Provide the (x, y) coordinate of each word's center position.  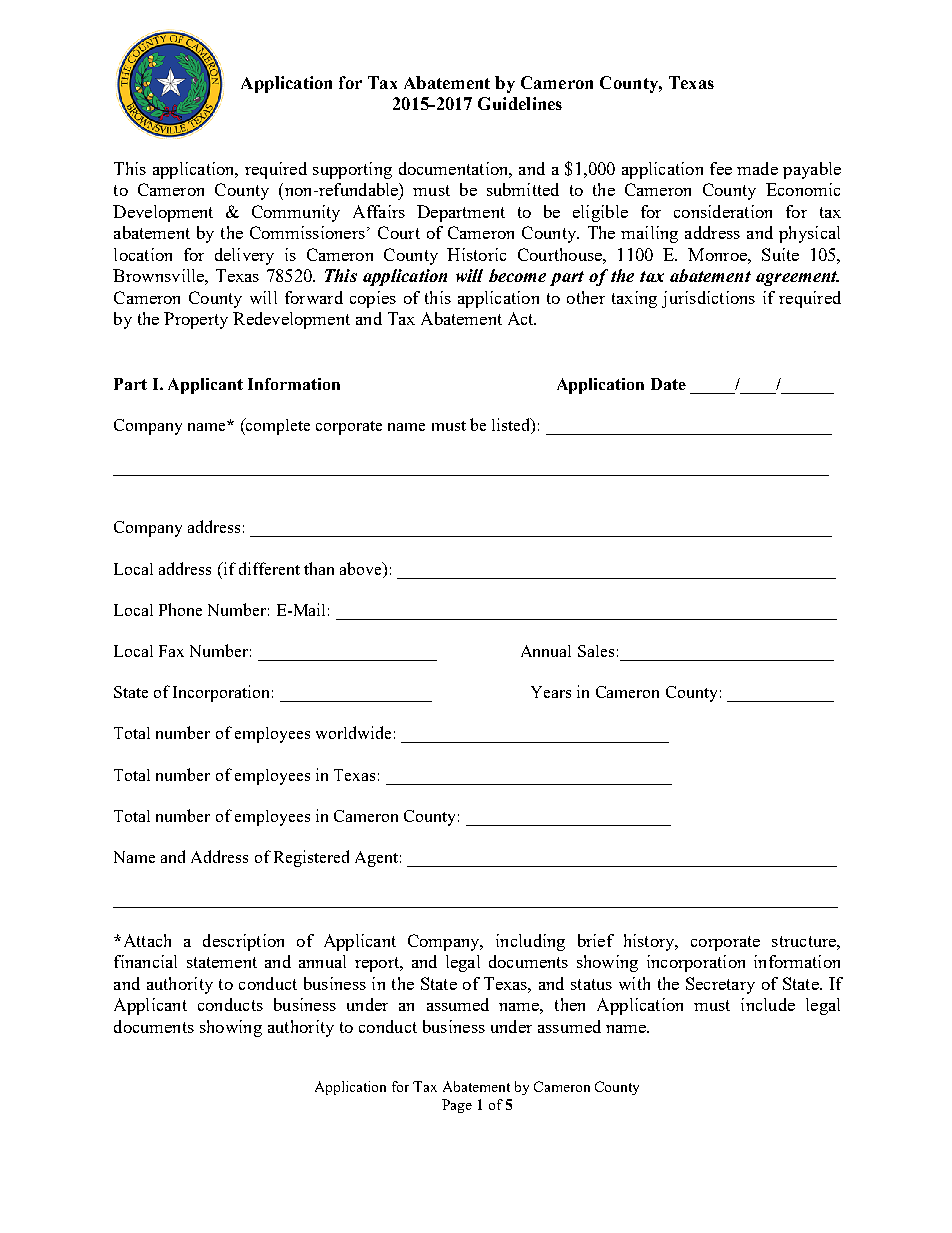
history (650, 942)
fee (721, 168)
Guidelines (520, 103)
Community (296, 213)
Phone (180, 609)
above (362, 570)
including (530, 942)
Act (522, 318)
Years (551, 692)
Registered (311, 858)
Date (668, 384)
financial (145, 961)
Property (196, 320)
